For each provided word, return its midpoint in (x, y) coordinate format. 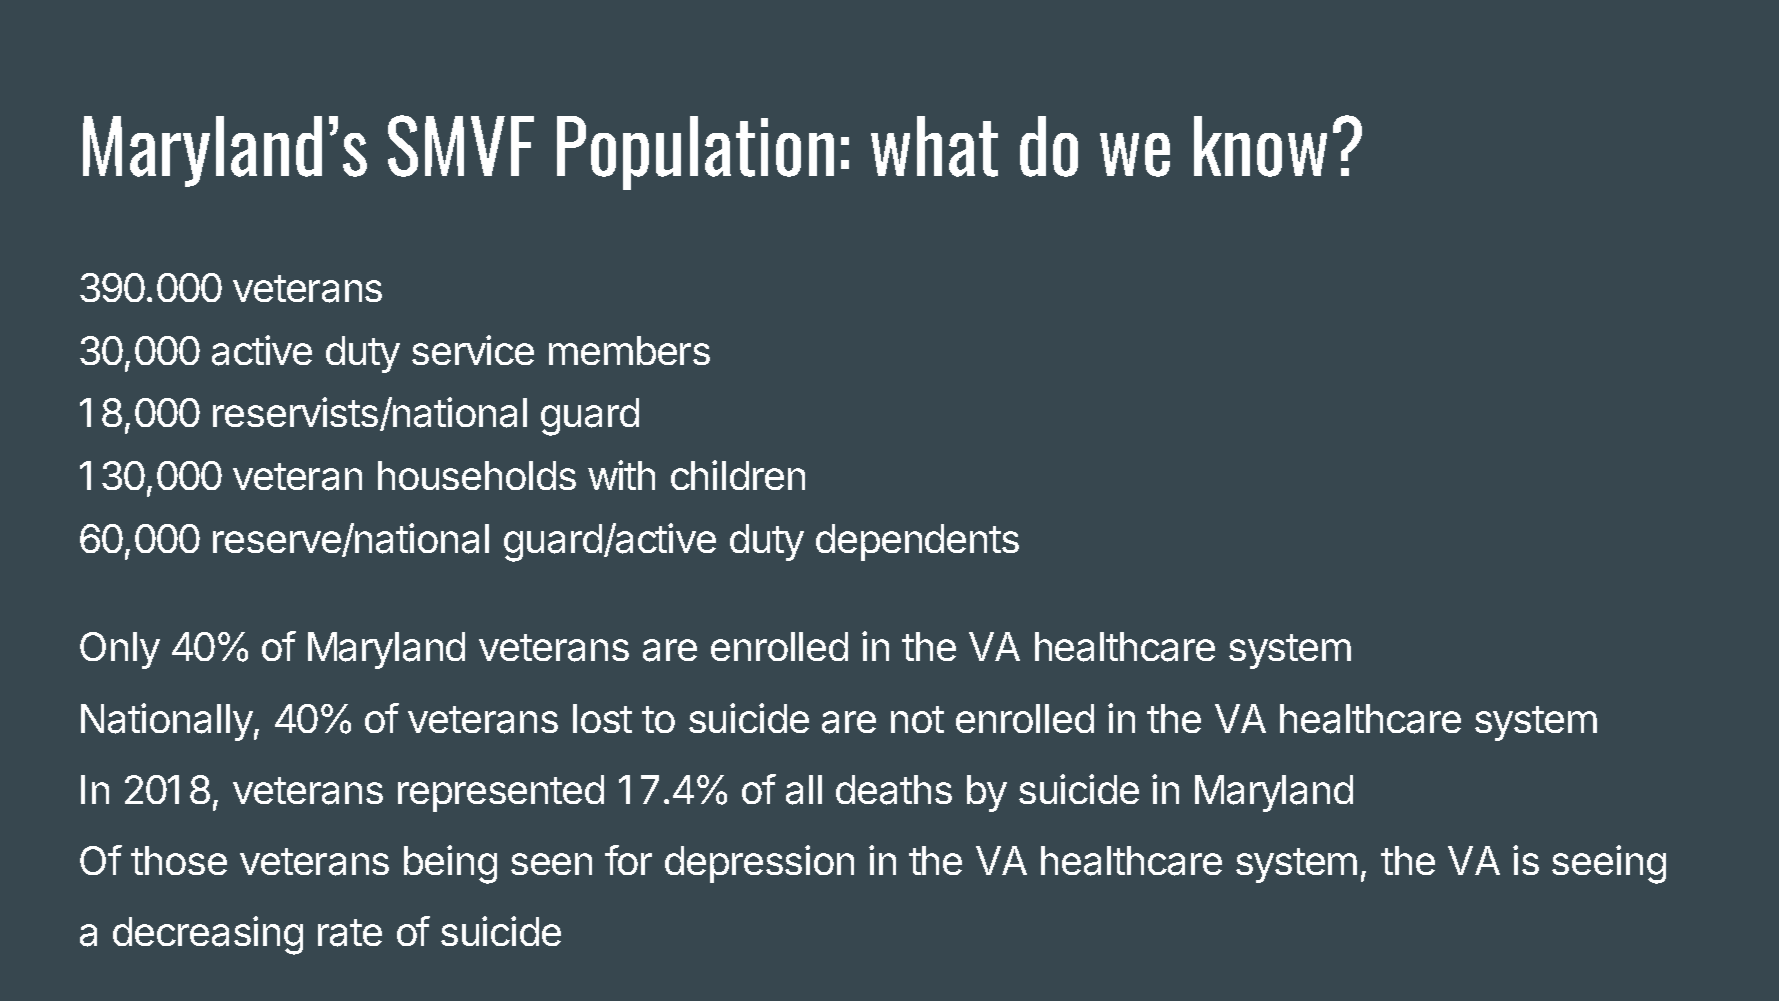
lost (602, 718)
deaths (894, 790)
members (629, 350)
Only (120, 650)
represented (501, 793)
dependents (917, 542)
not (917, 719)
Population (695, 153)
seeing (1609, 864)
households (477, 475)
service (473, 350)
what (934, 146)
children (738, 475)
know (1260, 146)
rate (350, 933)
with (621, 475)
